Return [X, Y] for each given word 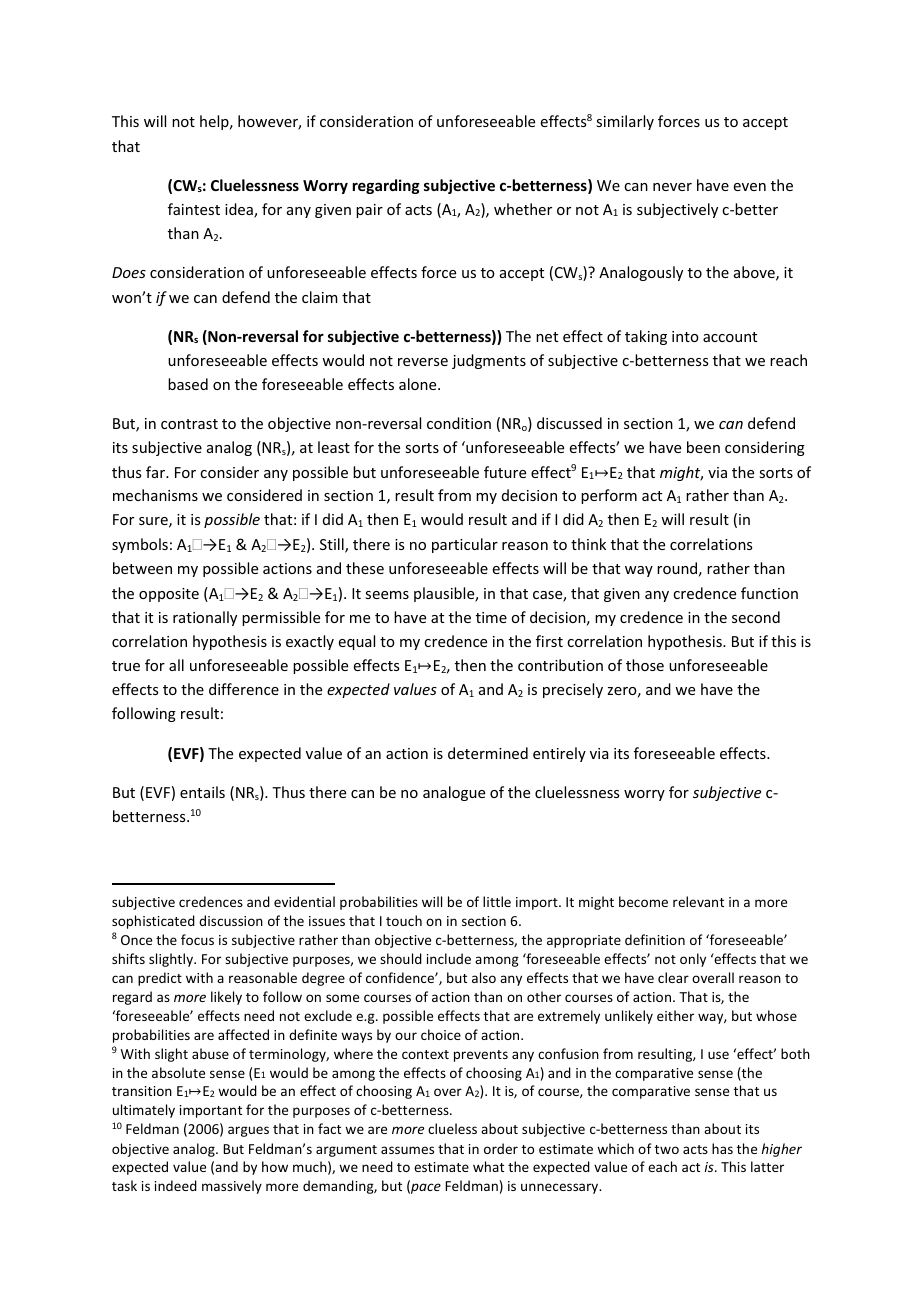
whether [523, 209]
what [488, 1166]
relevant [698, 901]
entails [202, 792]
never [672, 187]
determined [488, 753]
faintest [194, 209]
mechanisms [155, 495]
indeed [176, 1185]
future [505, 472]
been [703, 447]
